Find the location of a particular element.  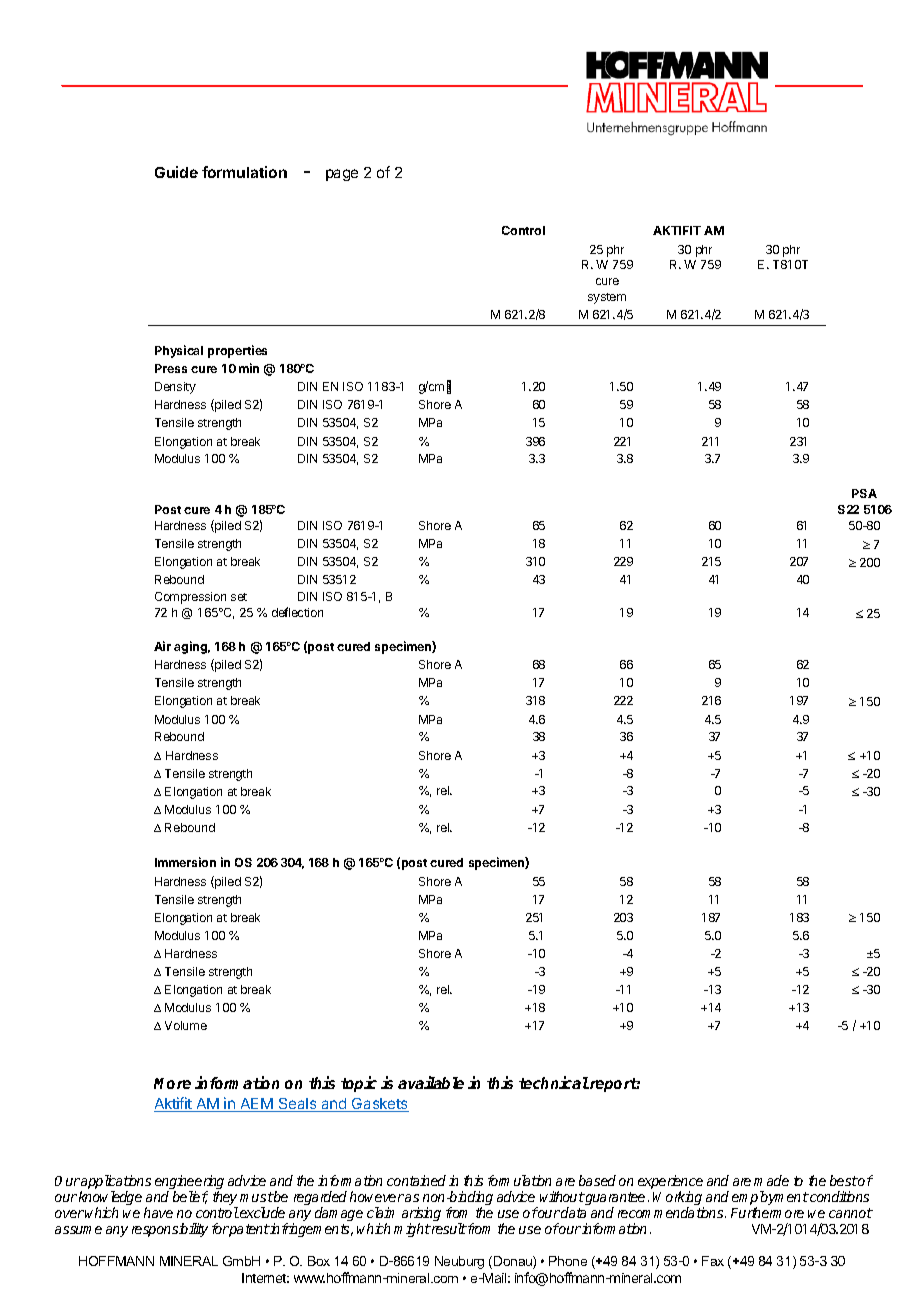

page is located at coordinates (342, 175).
